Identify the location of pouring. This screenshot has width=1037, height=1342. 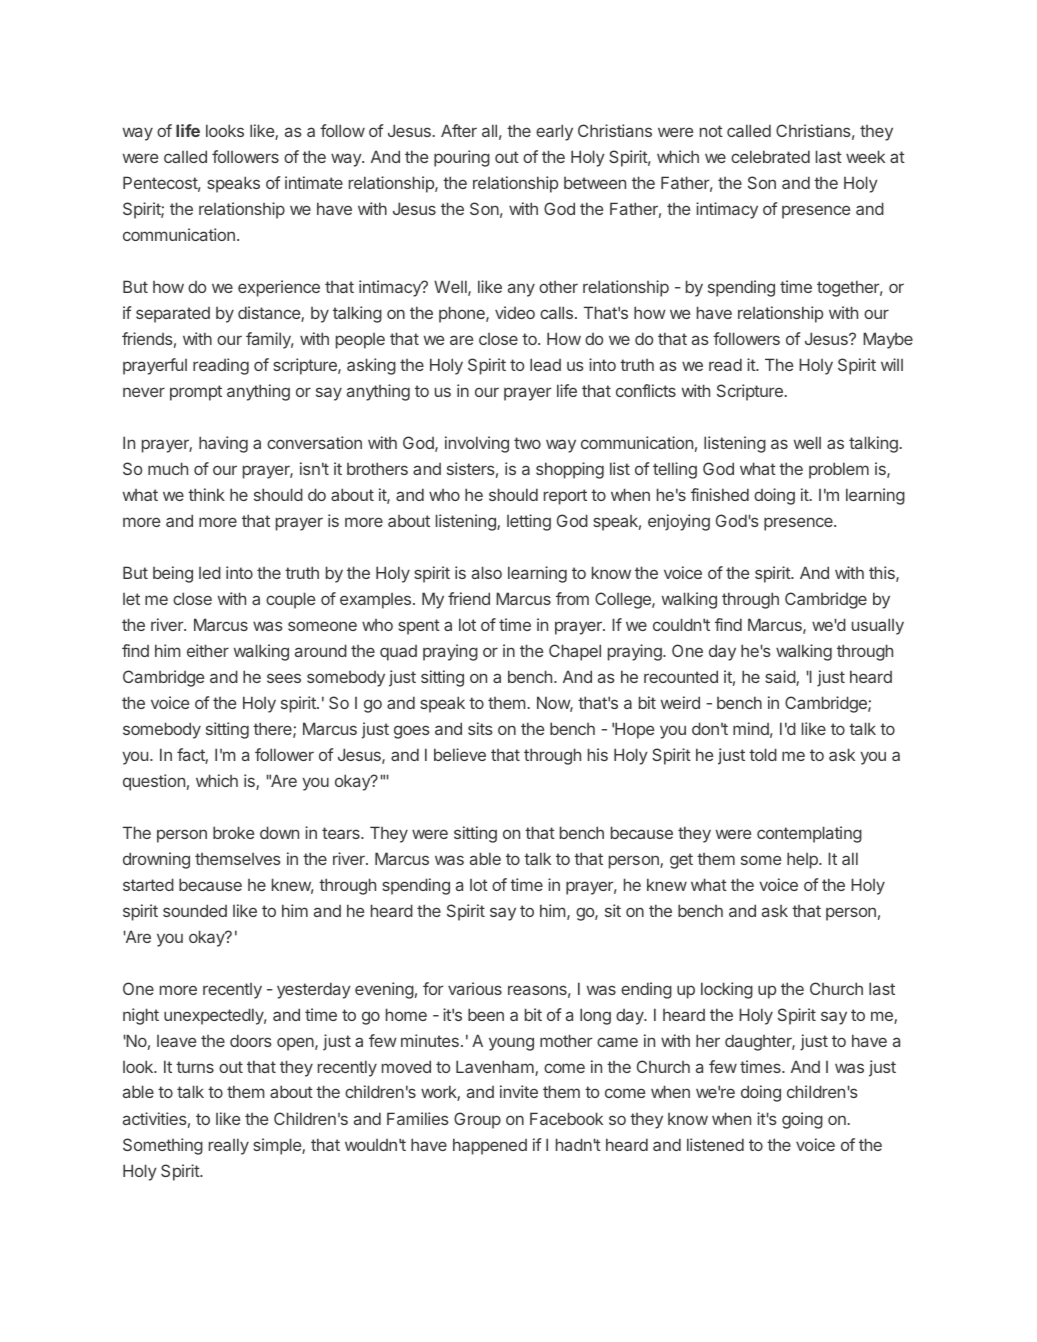
(462, 158).
